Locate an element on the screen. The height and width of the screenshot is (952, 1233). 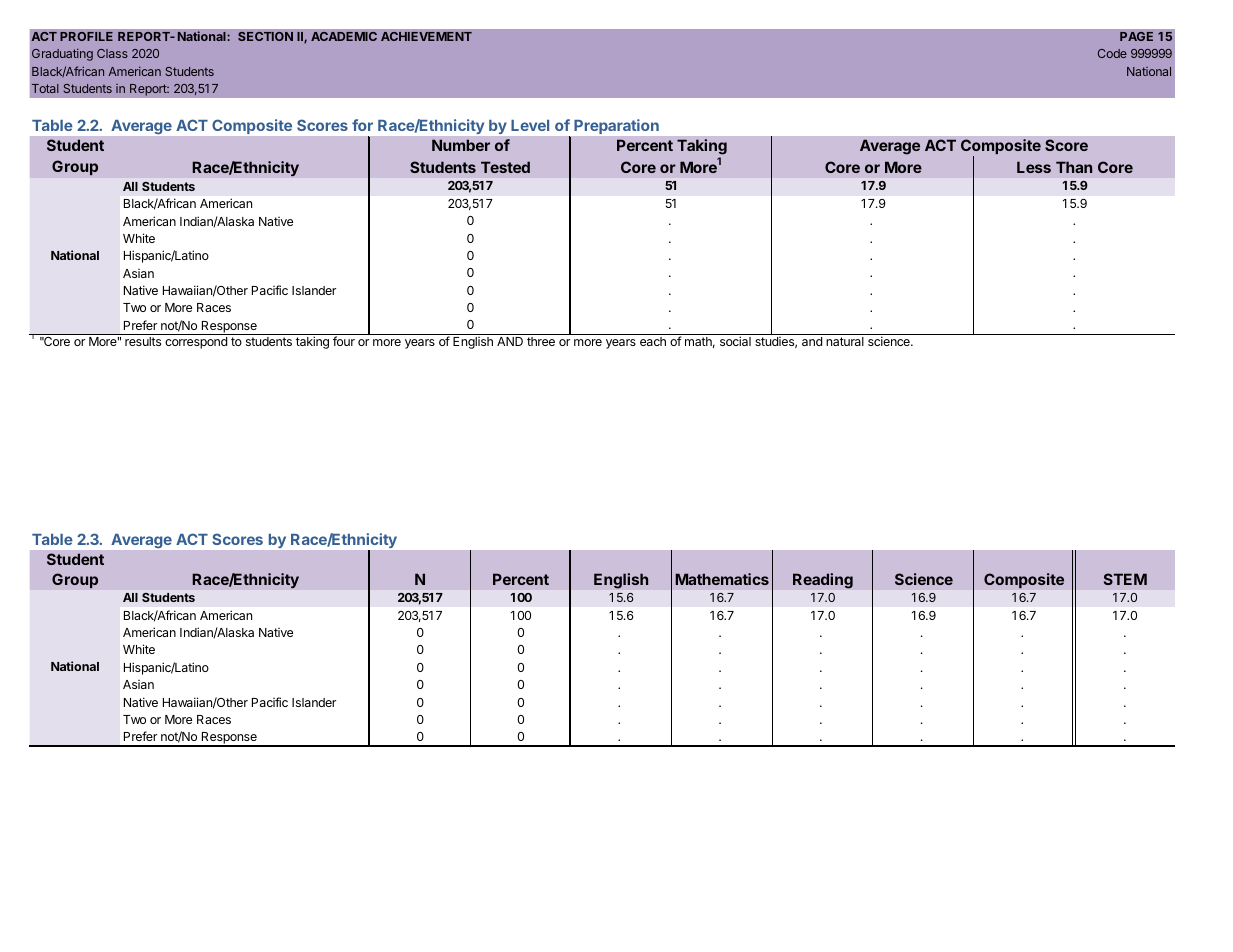
natural is located at coordinates (845, 341).
